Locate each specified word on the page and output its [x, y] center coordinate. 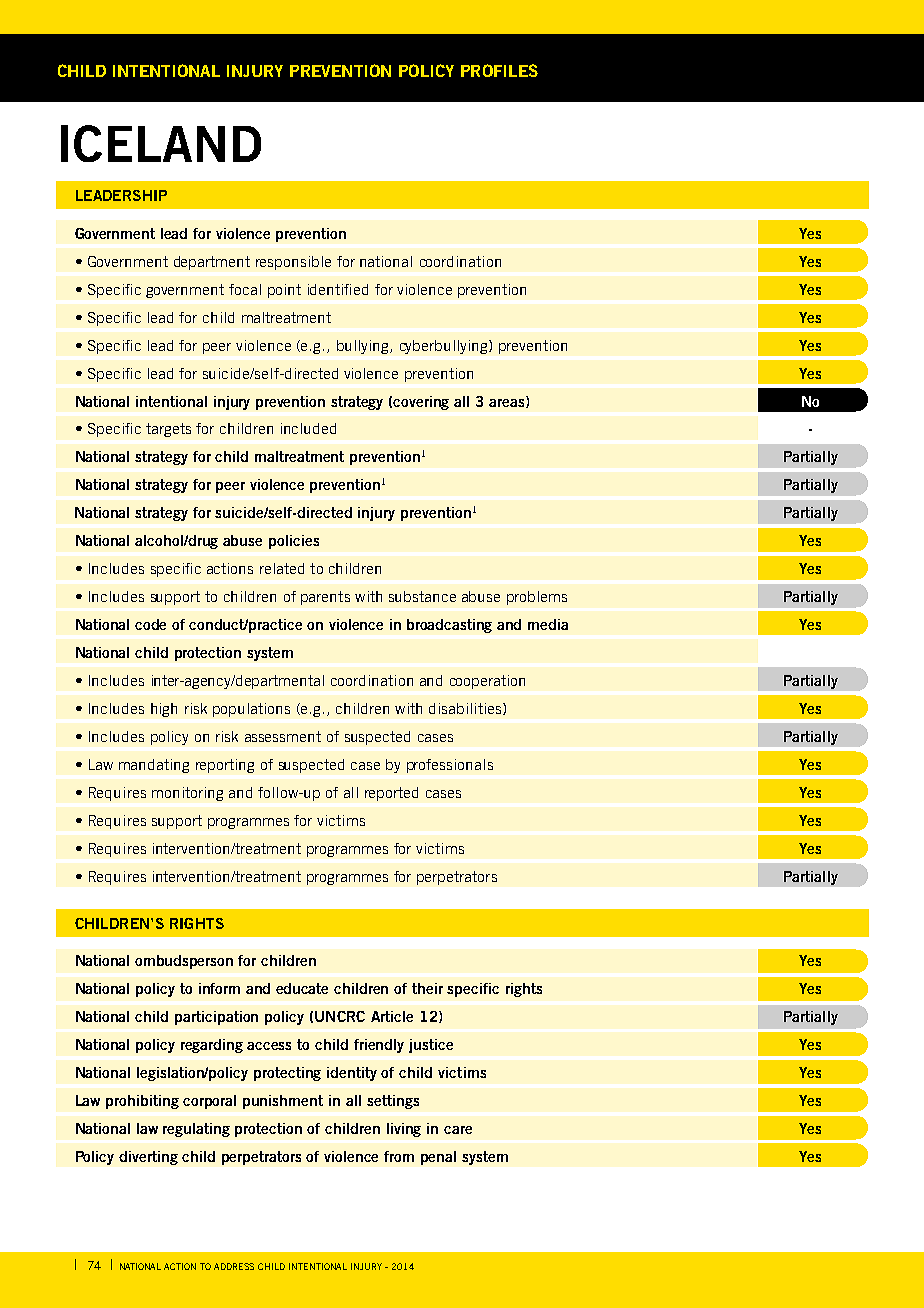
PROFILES [499, 70]
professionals [450, 766]
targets [168, 430]
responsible [293, 263]
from [399, 1156]
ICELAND [161, 143]
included [308, 428]
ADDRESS [234, 1266]
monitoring [187, 794]
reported [391, 794]
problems [537, 598]
